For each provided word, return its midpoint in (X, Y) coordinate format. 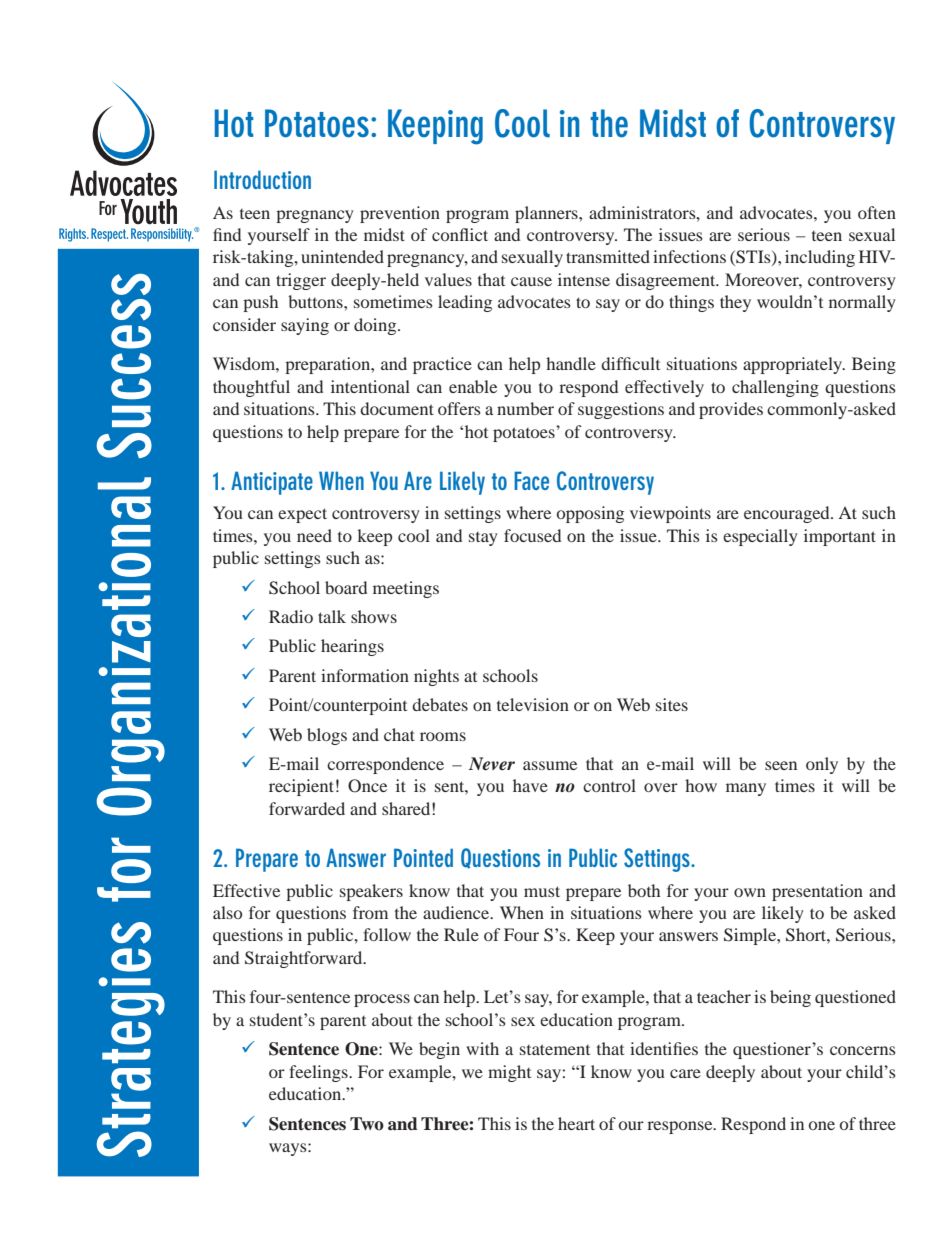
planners (547, 214)
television (533, 704)
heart (576, 1123)
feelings (319, 1073)
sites (672, 704)
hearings (352, 647)
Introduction (262, 179)
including (820, 258)
